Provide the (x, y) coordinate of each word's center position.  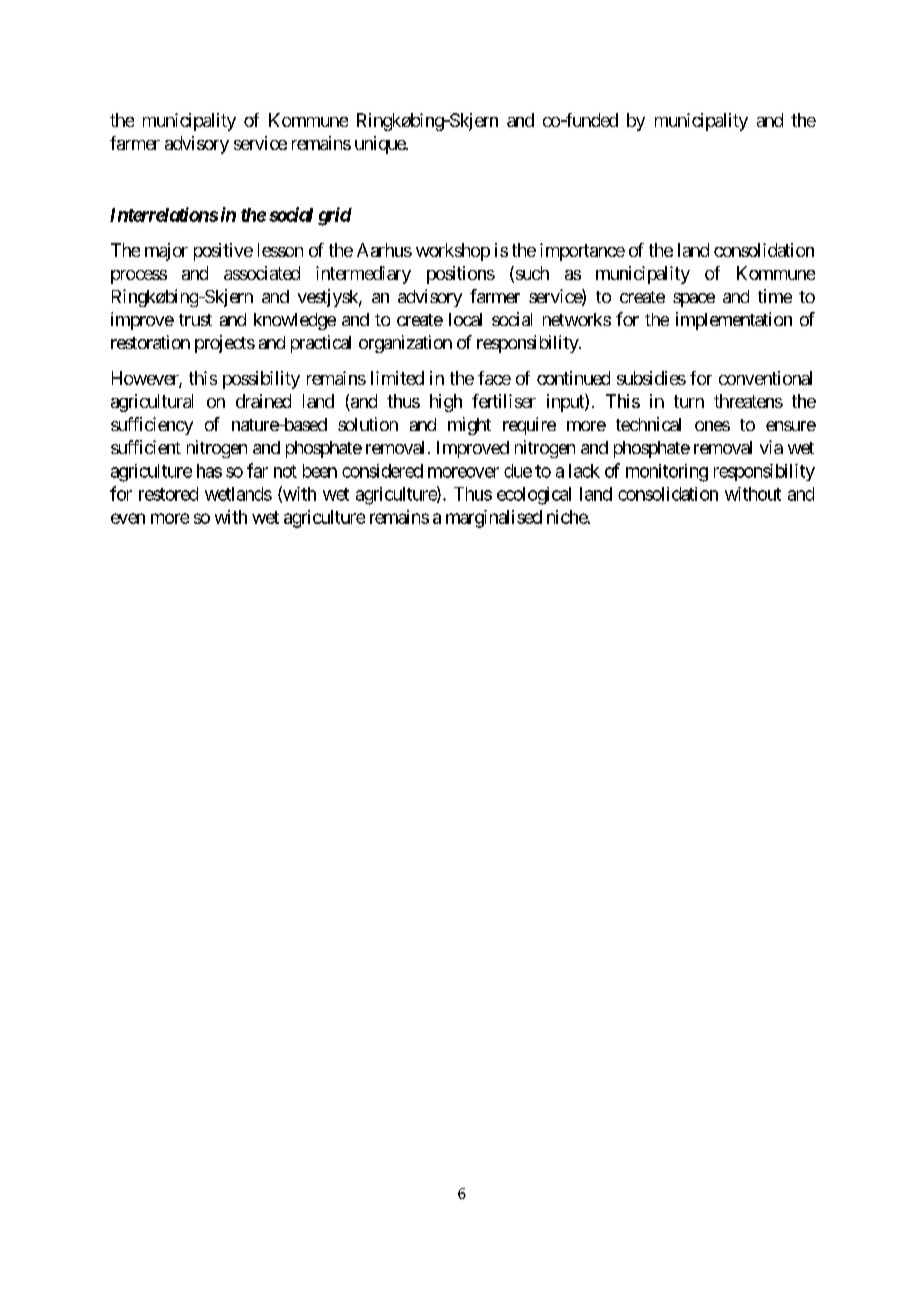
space (694, 300)
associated (262, 273)
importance (582, 252)
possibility (261, 380)
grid (335, 216)
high (446, 403)
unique (381, 145)
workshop (453, 252)
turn (689, 401)
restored (168, 494)
